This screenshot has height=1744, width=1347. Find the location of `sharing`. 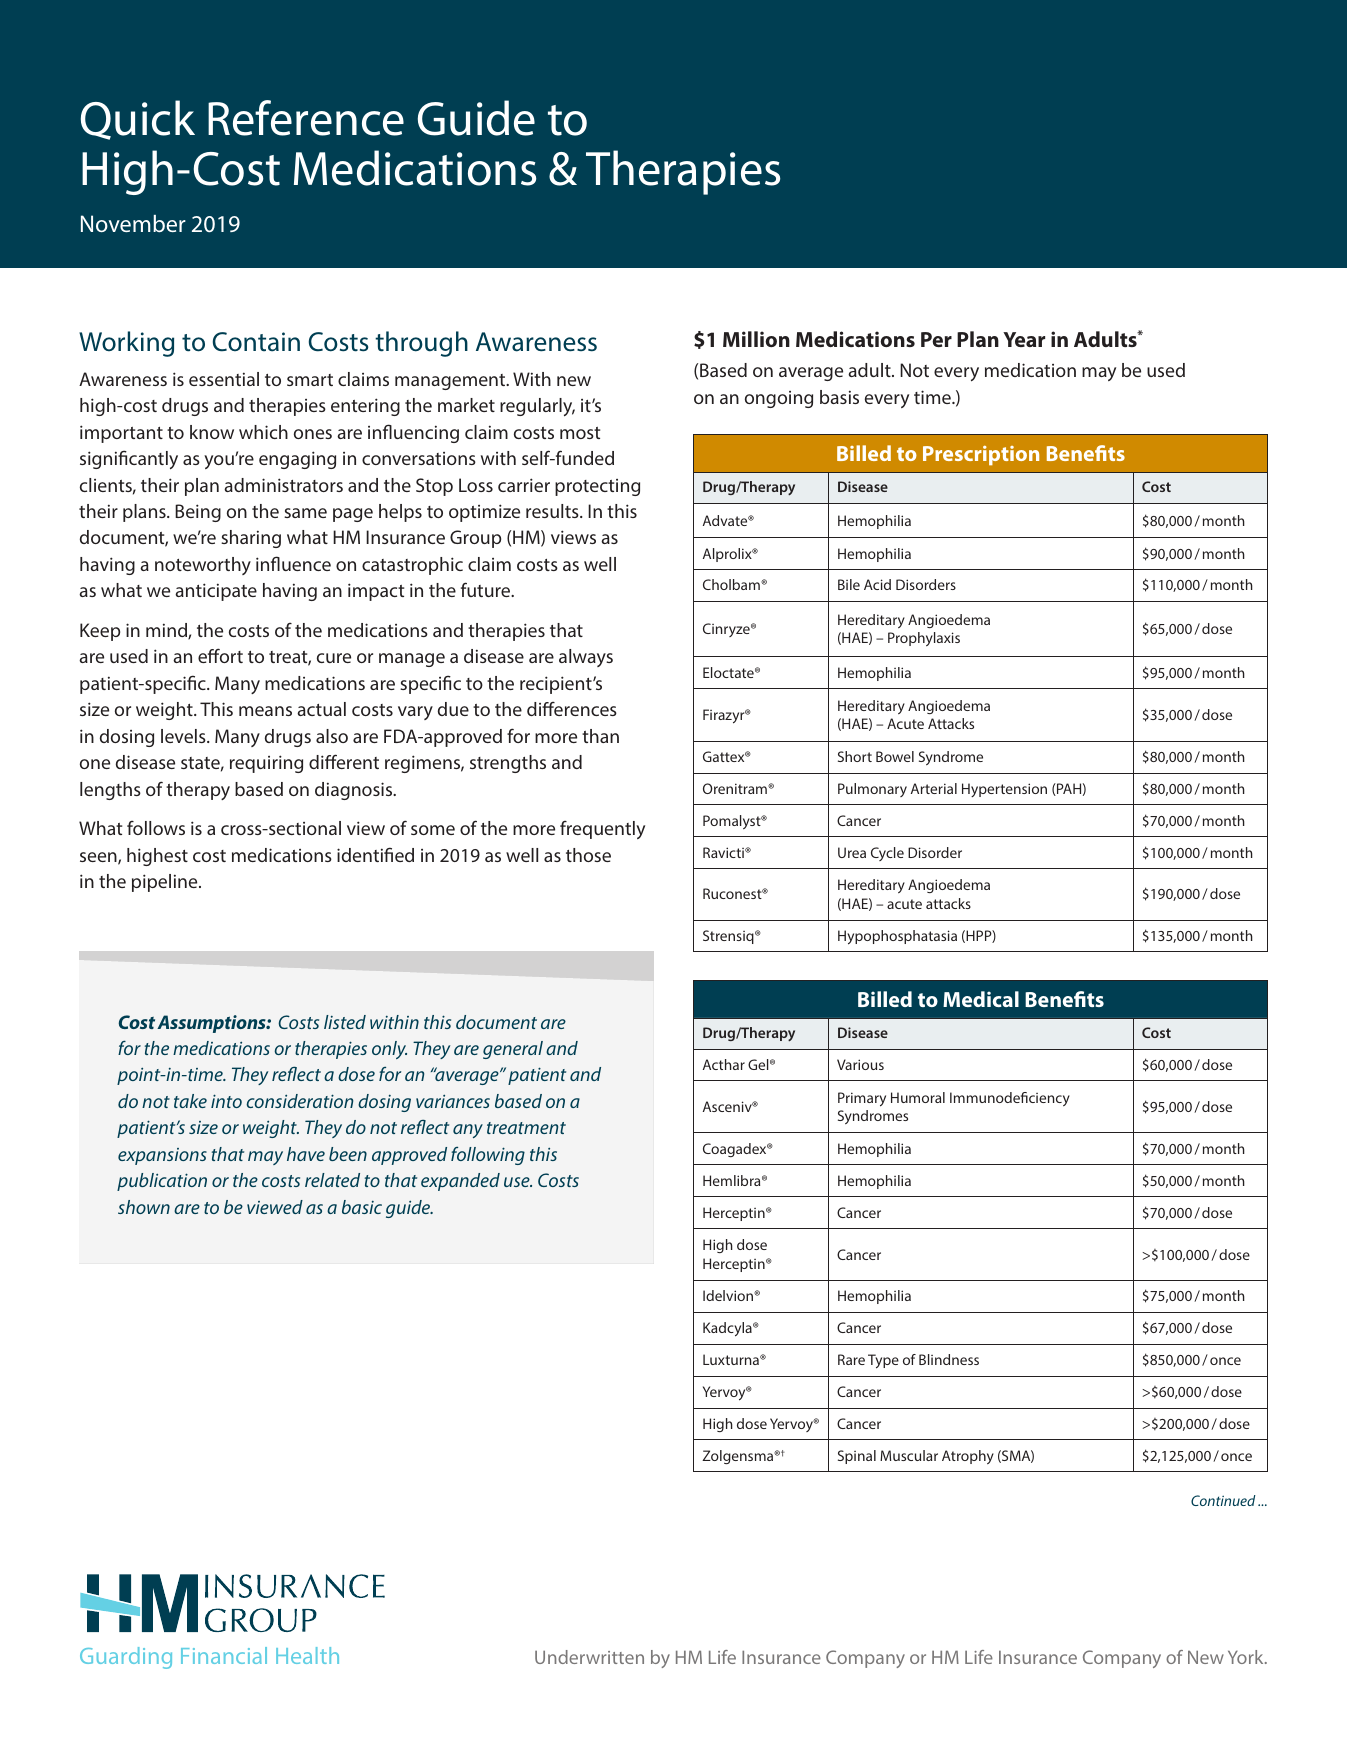

sharing is located at coordinates (251, 539).
